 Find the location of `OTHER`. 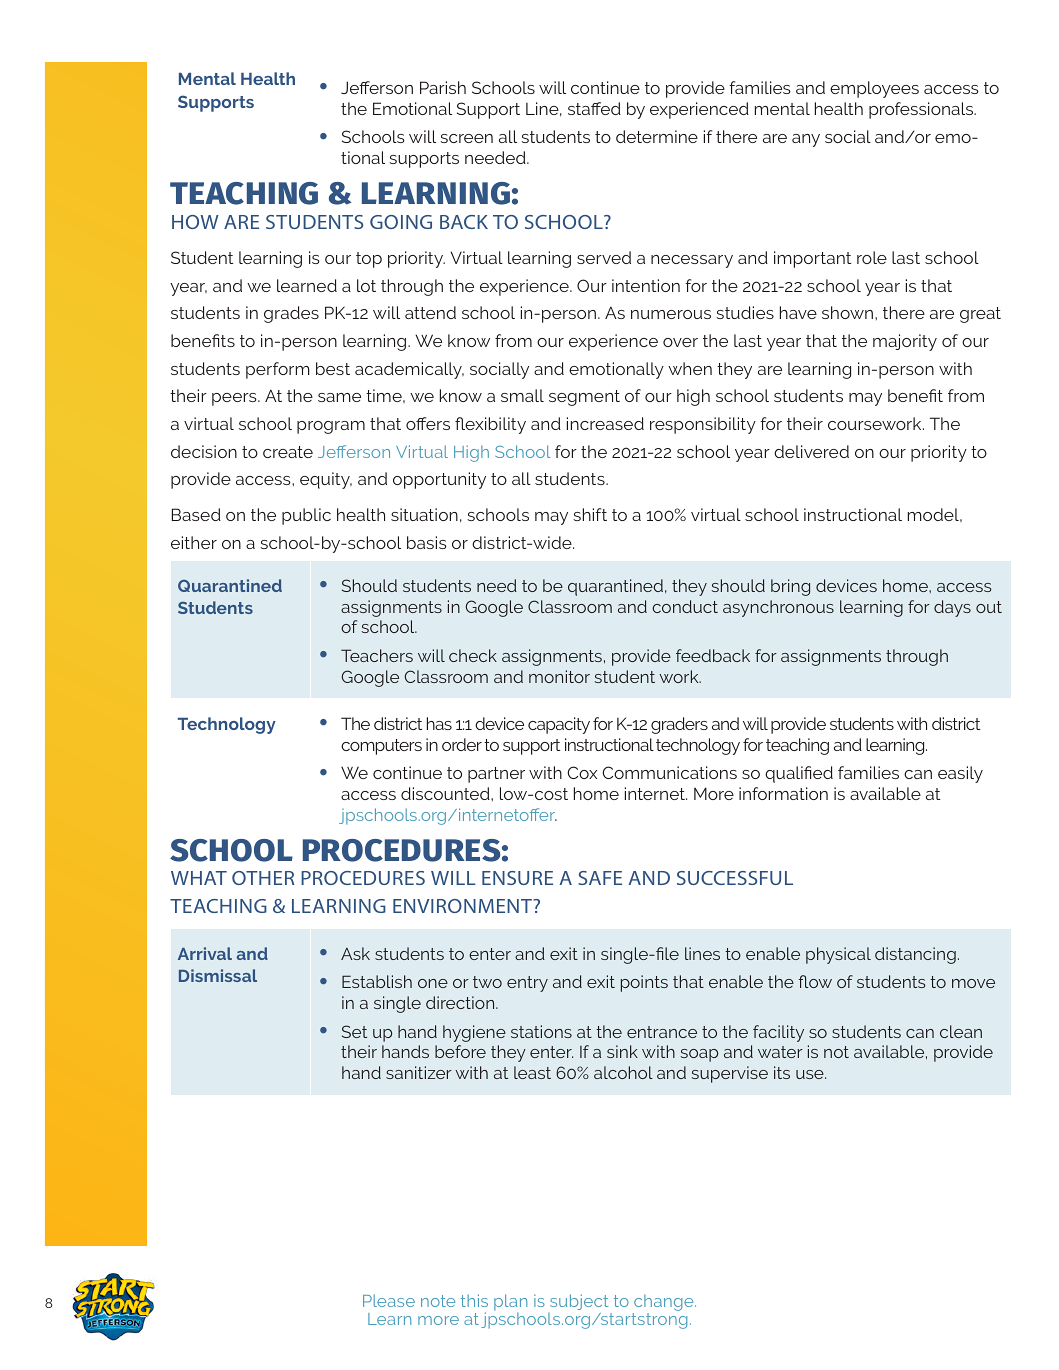

OTHER is located at coordinates (263, 878).
